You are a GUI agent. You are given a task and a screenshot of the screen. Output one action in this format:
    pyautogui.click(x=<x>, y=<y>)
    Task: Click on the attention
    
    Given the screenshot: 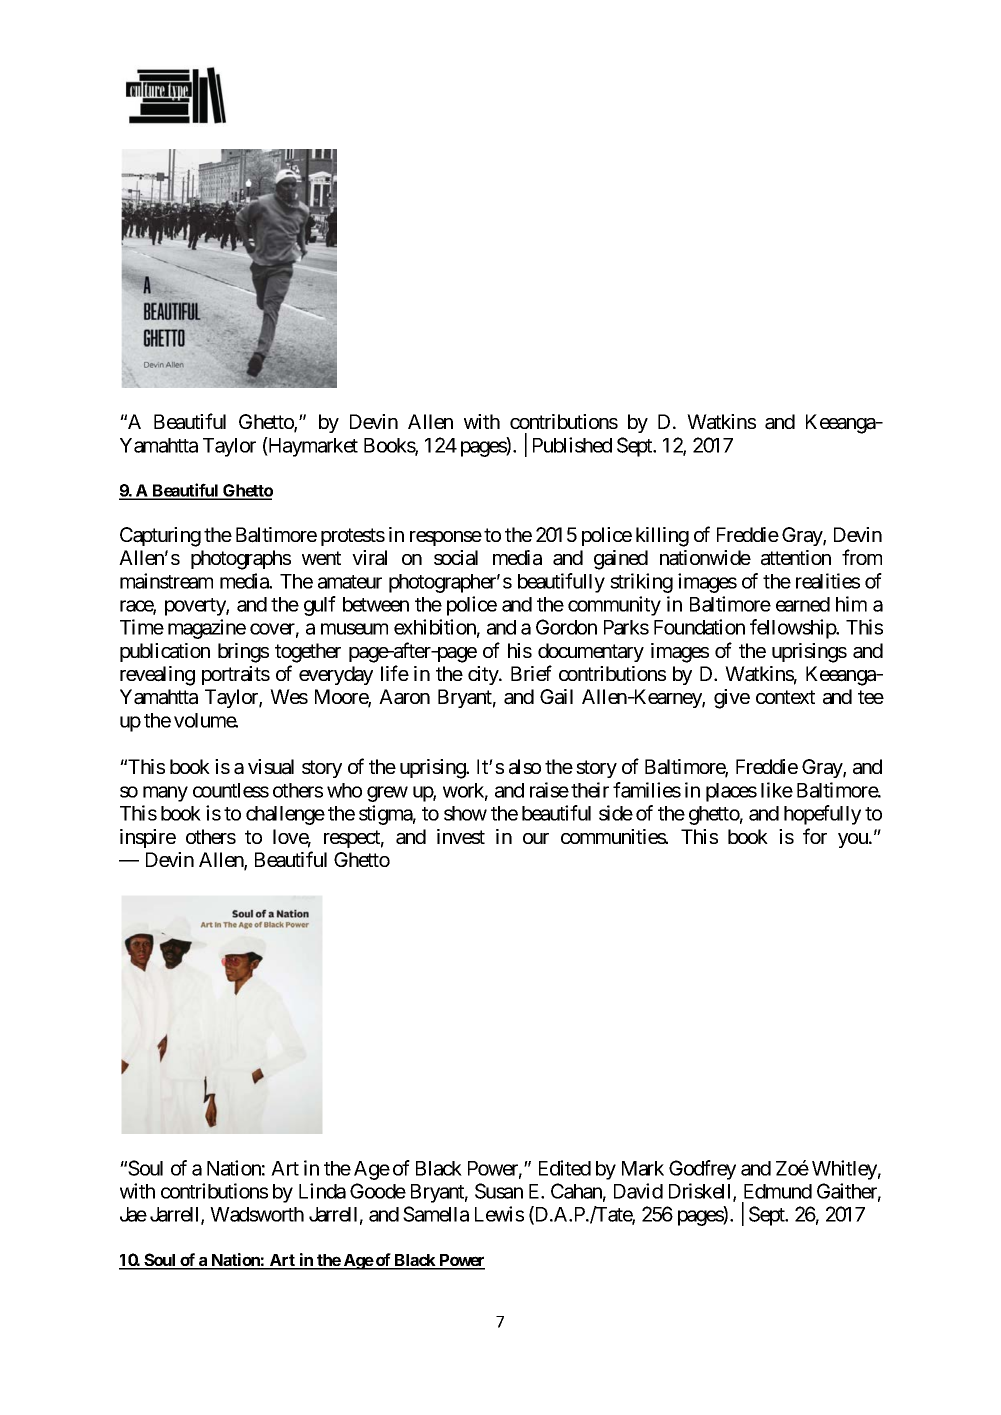 What is the action you would take?
    pyautogui.click(x=796, y=558)
